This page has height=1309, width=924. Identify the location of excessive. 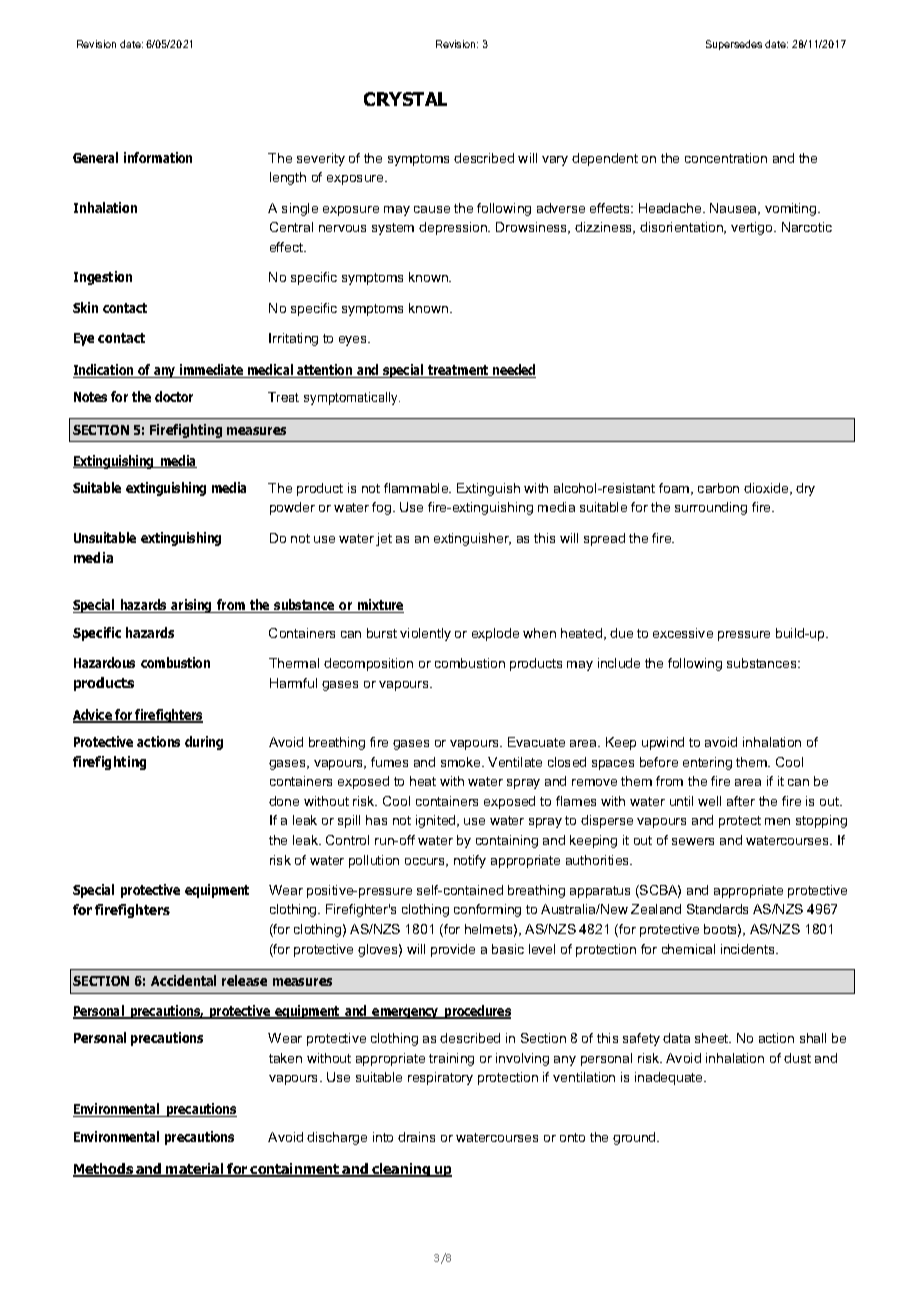
(683, 633).
